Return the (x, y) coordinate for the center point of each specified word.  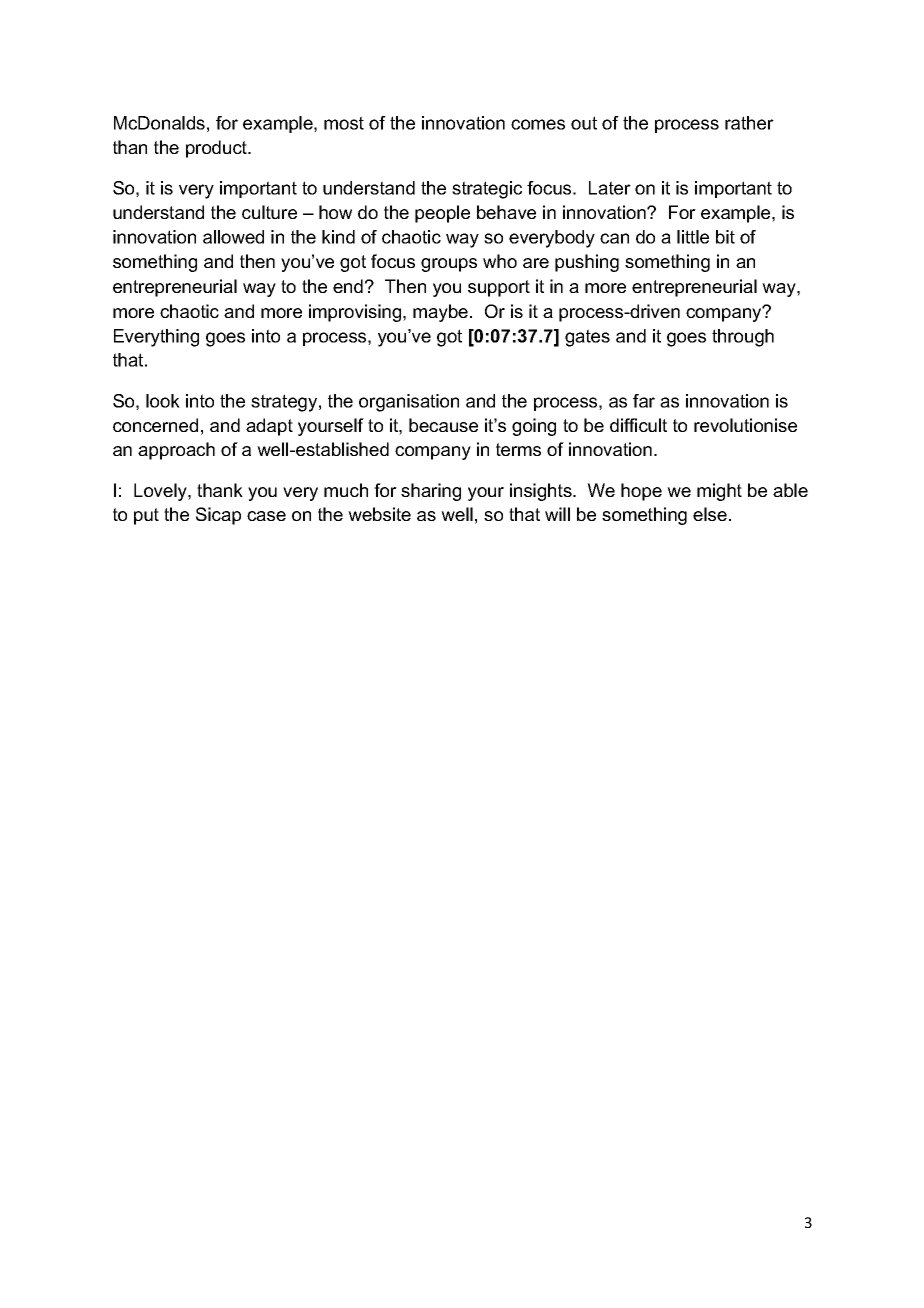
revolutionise (745, 425)
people (442, 214)
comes (538, 124)
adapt (269, 427)
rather (749, 123)
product (218, 149)
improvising (356, 313)
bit (725, 237)
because (443, 425)
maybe (440, 313)
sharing (431, 492)
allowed (233, 237)
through (743, 338)
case (266, 516)
